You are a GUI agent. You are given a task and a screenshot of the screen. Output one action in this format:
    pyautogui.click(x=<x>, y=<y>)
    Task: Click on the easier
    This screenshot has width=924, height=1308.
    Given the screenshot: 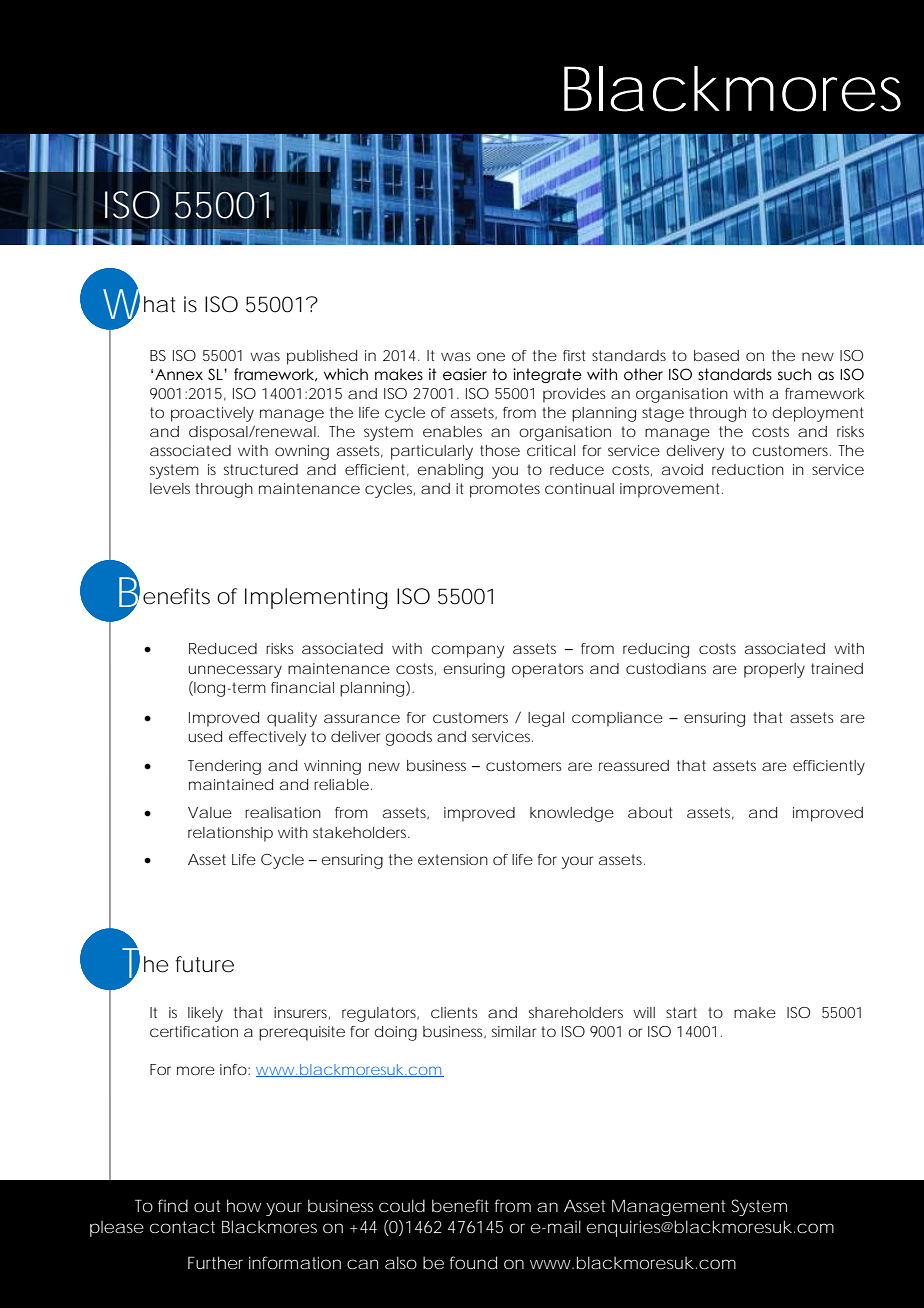 What is the action you would take?
    pyautogui.click(x=465, y=374)
